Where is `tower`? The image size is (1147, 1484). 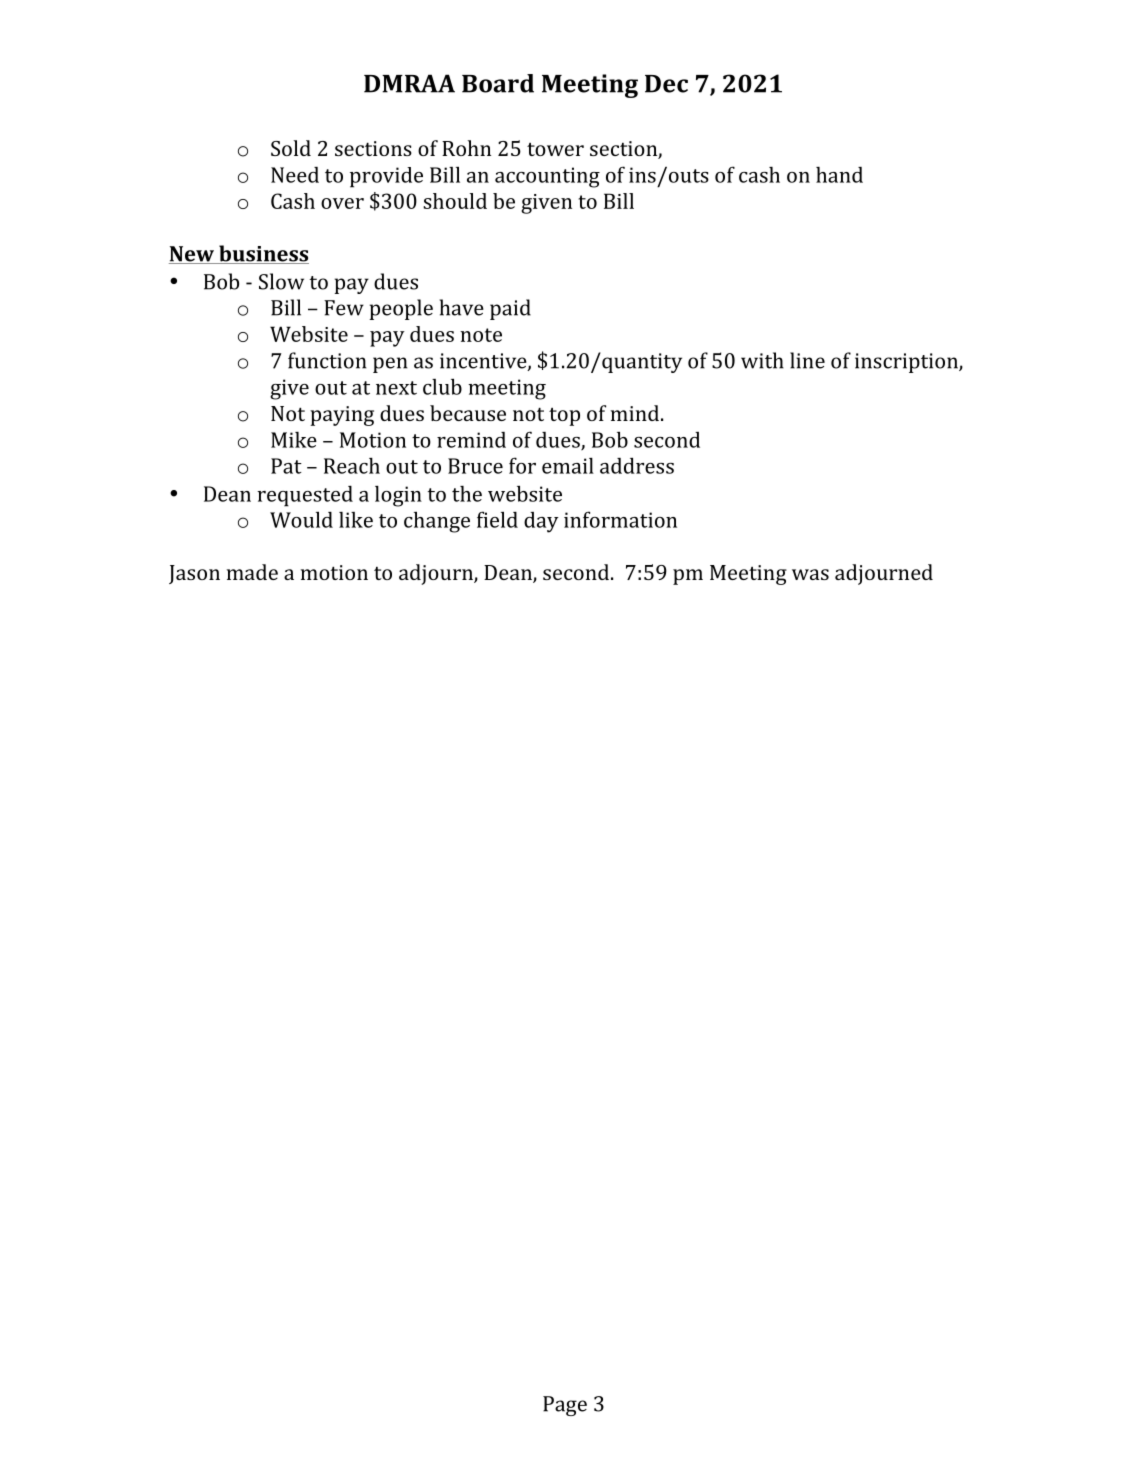 tower is located at coordinates (555, 149).
